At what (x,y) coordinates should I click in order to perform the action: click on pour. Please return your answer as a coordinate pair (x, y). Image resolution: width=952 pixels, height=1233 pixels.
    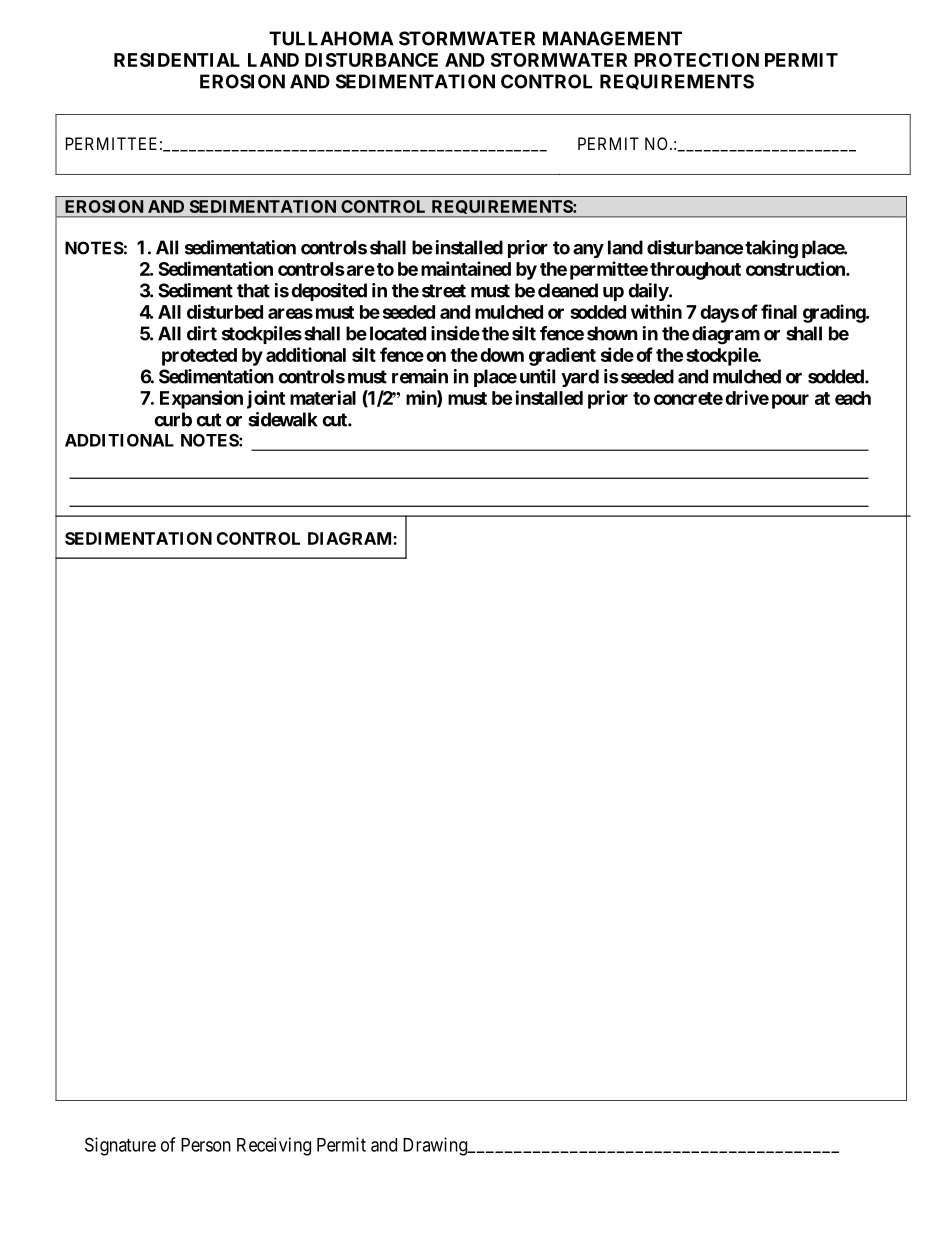
    Looking at the image, I should click on (790, 401).
